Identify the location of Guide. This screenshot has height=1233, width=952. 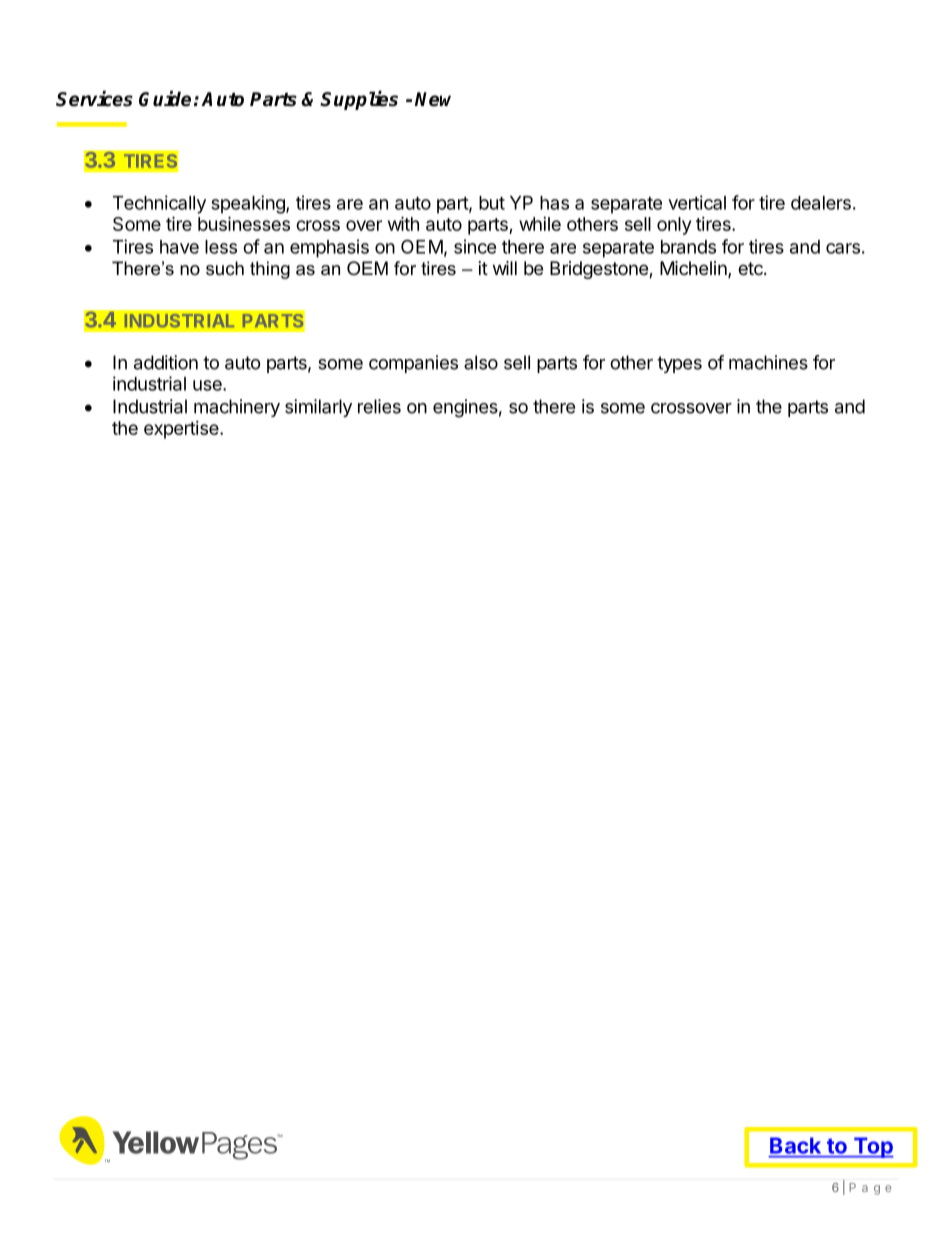
(165, 99).
